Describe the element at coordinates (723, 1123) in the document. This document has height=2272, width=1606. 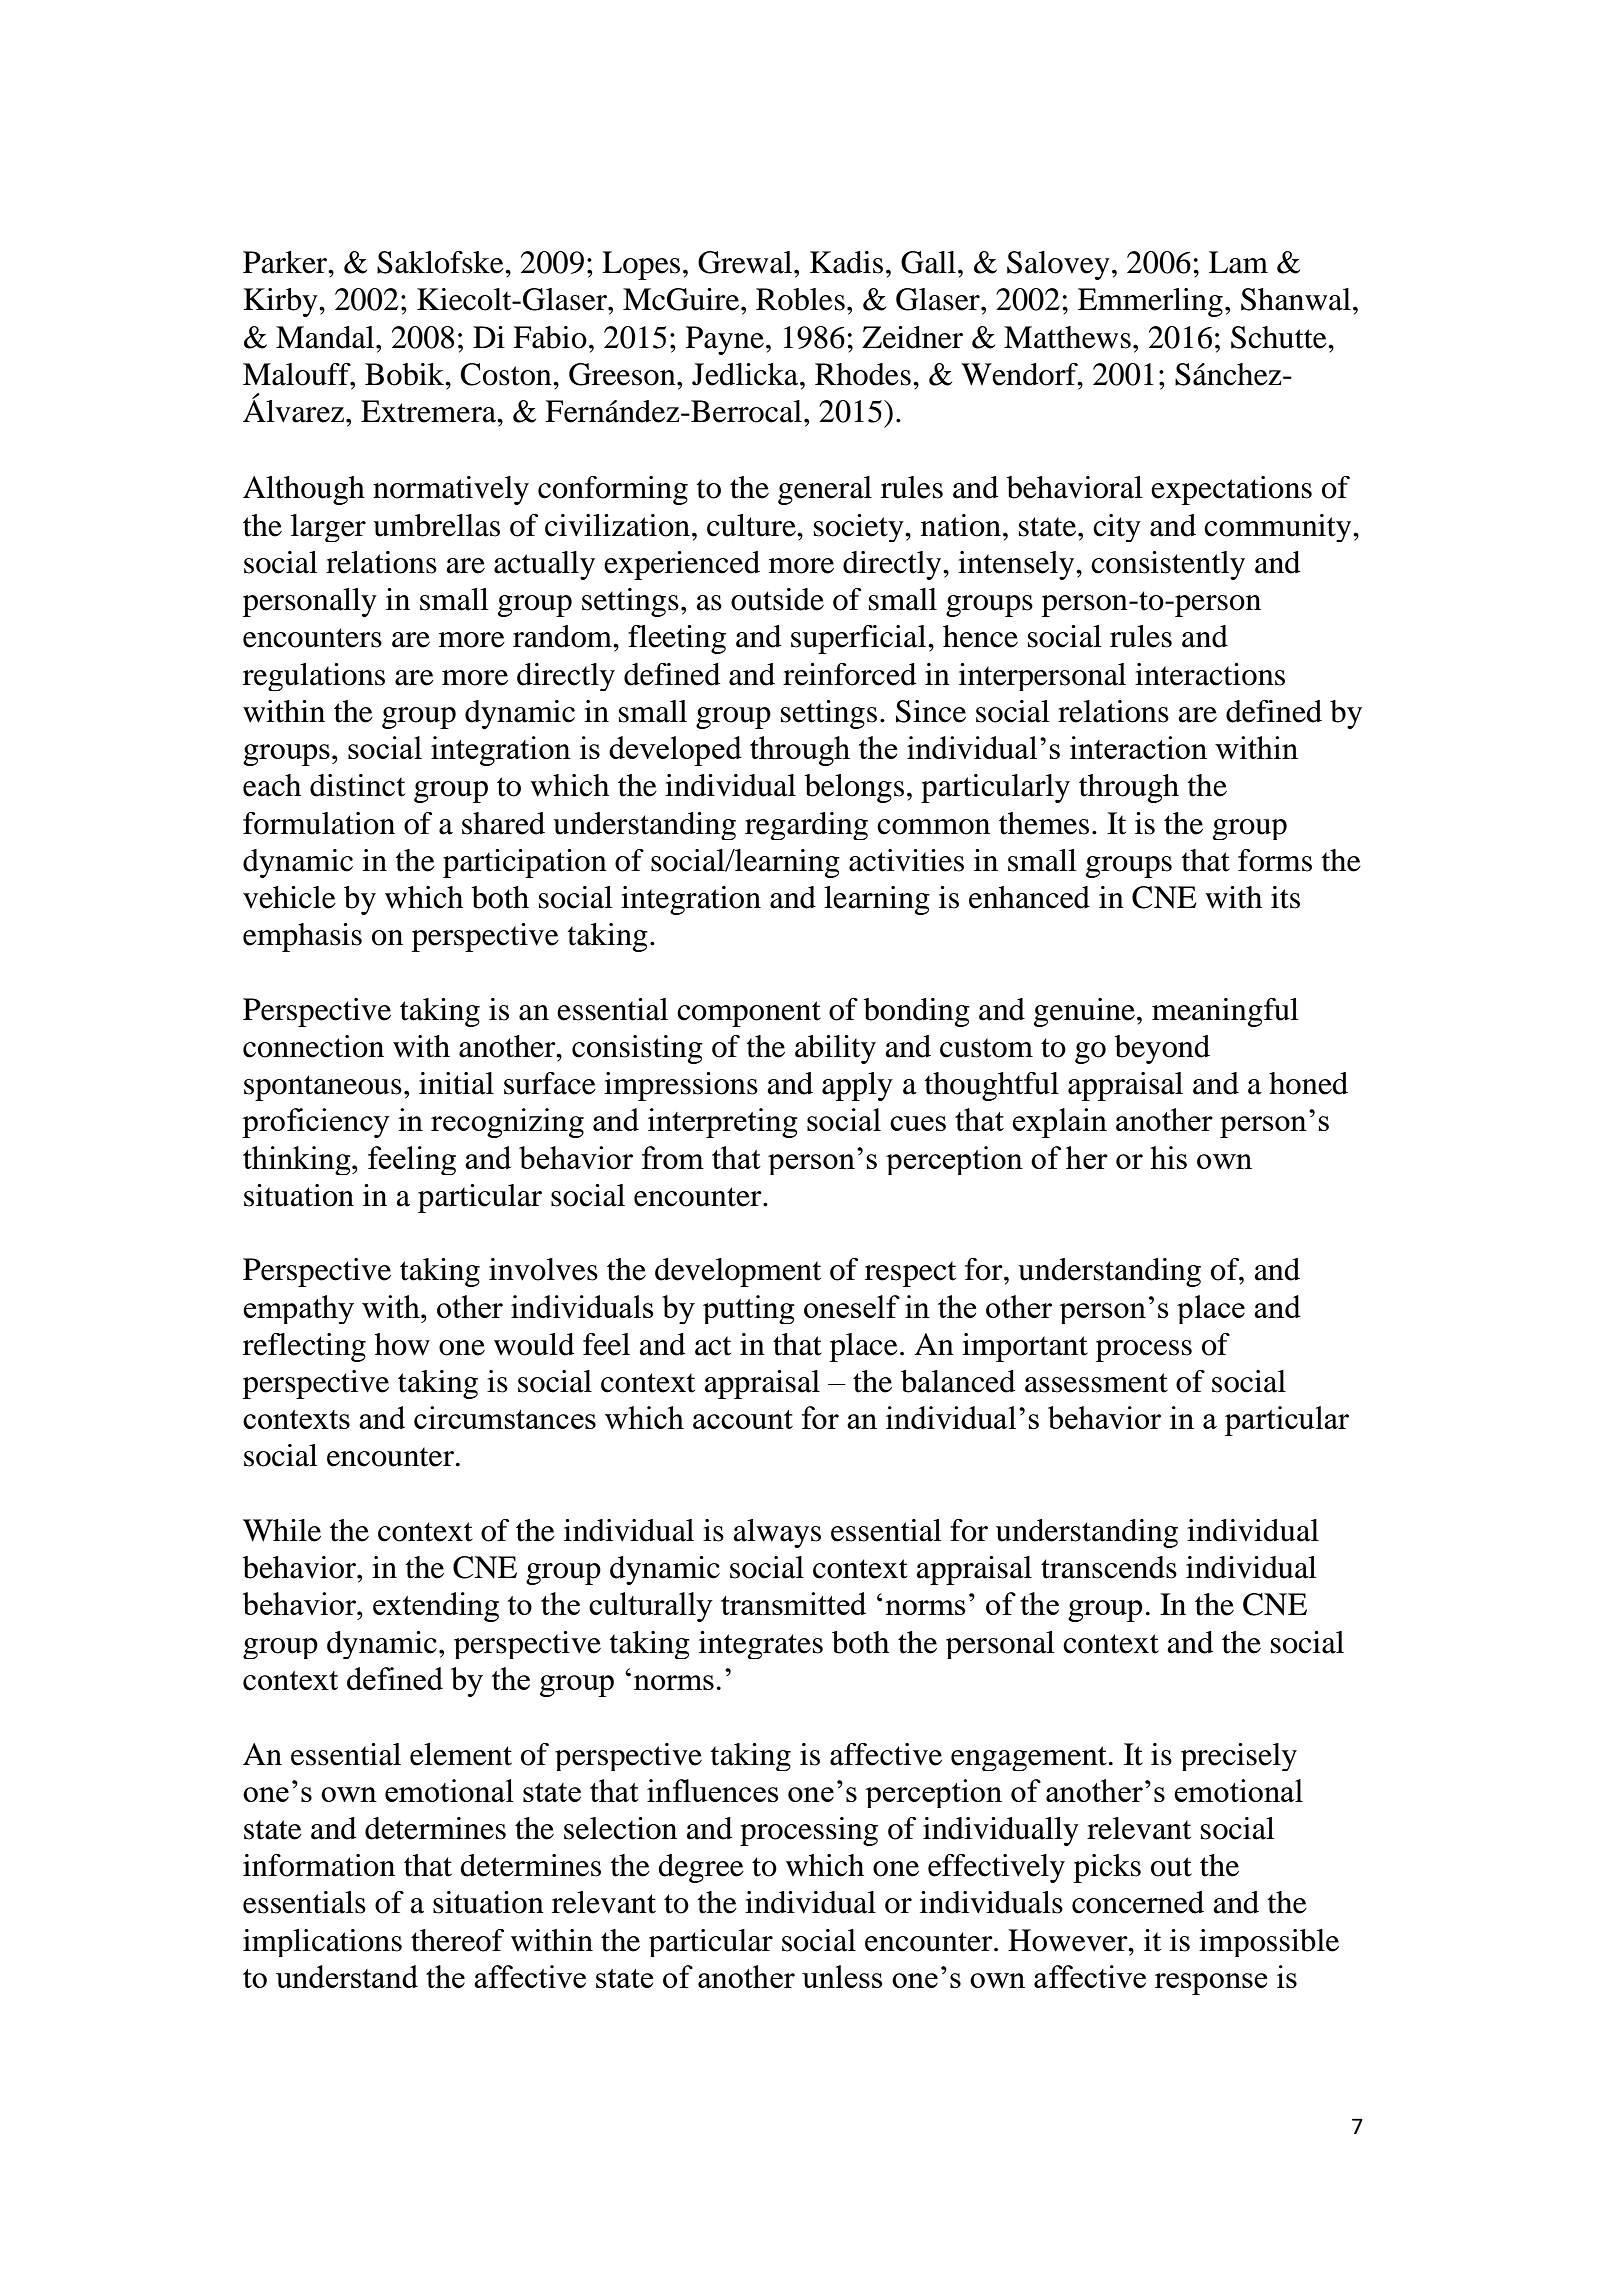
I see `interpreting` at that location.
